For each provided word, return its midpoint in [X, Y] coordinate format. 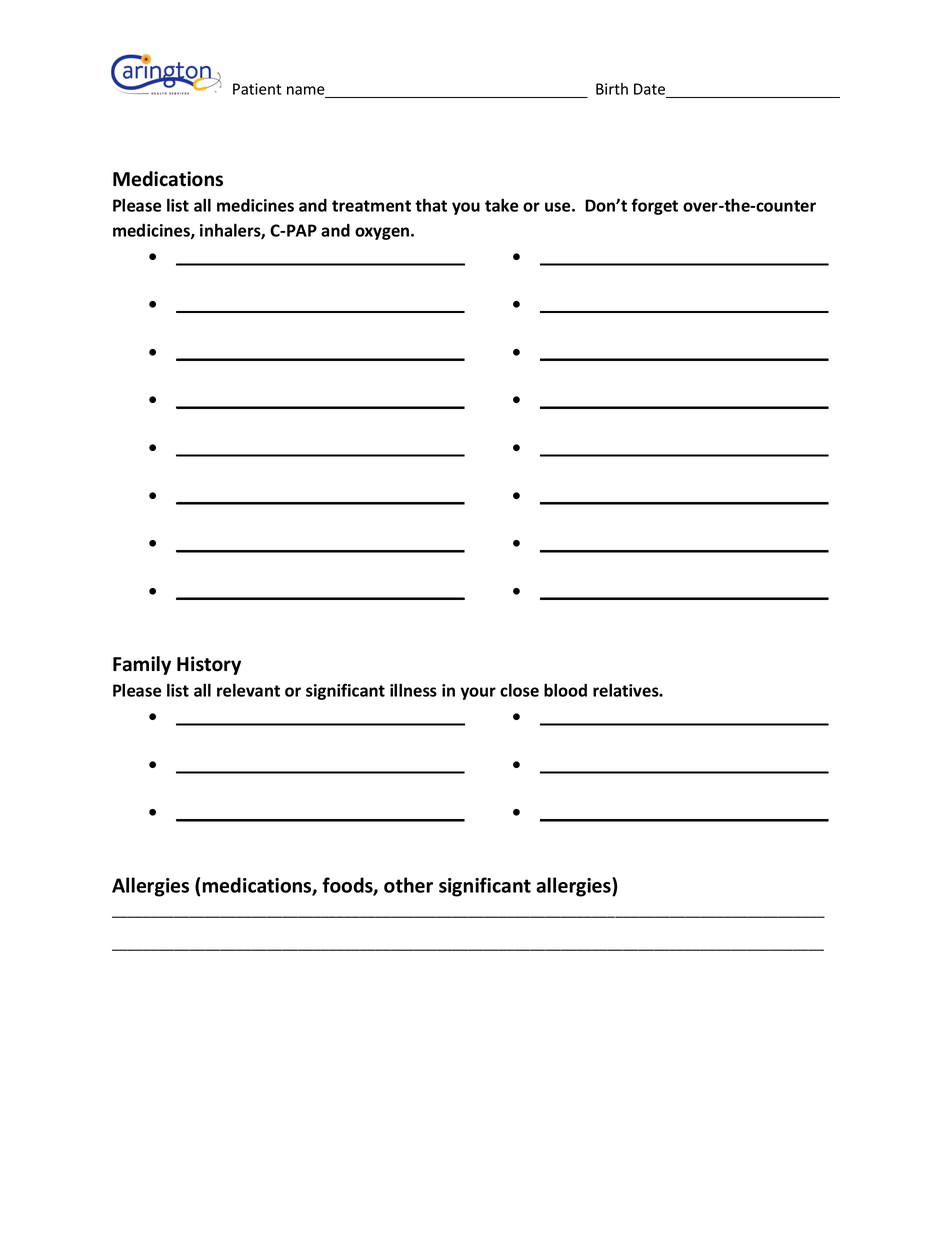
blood [565, 690]
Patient [257, 89]
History [209, 665]
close [519, 690]
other [408, 885]
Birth [612, 89]
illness [413, 690]
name [307, 92]
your [478, 693]
